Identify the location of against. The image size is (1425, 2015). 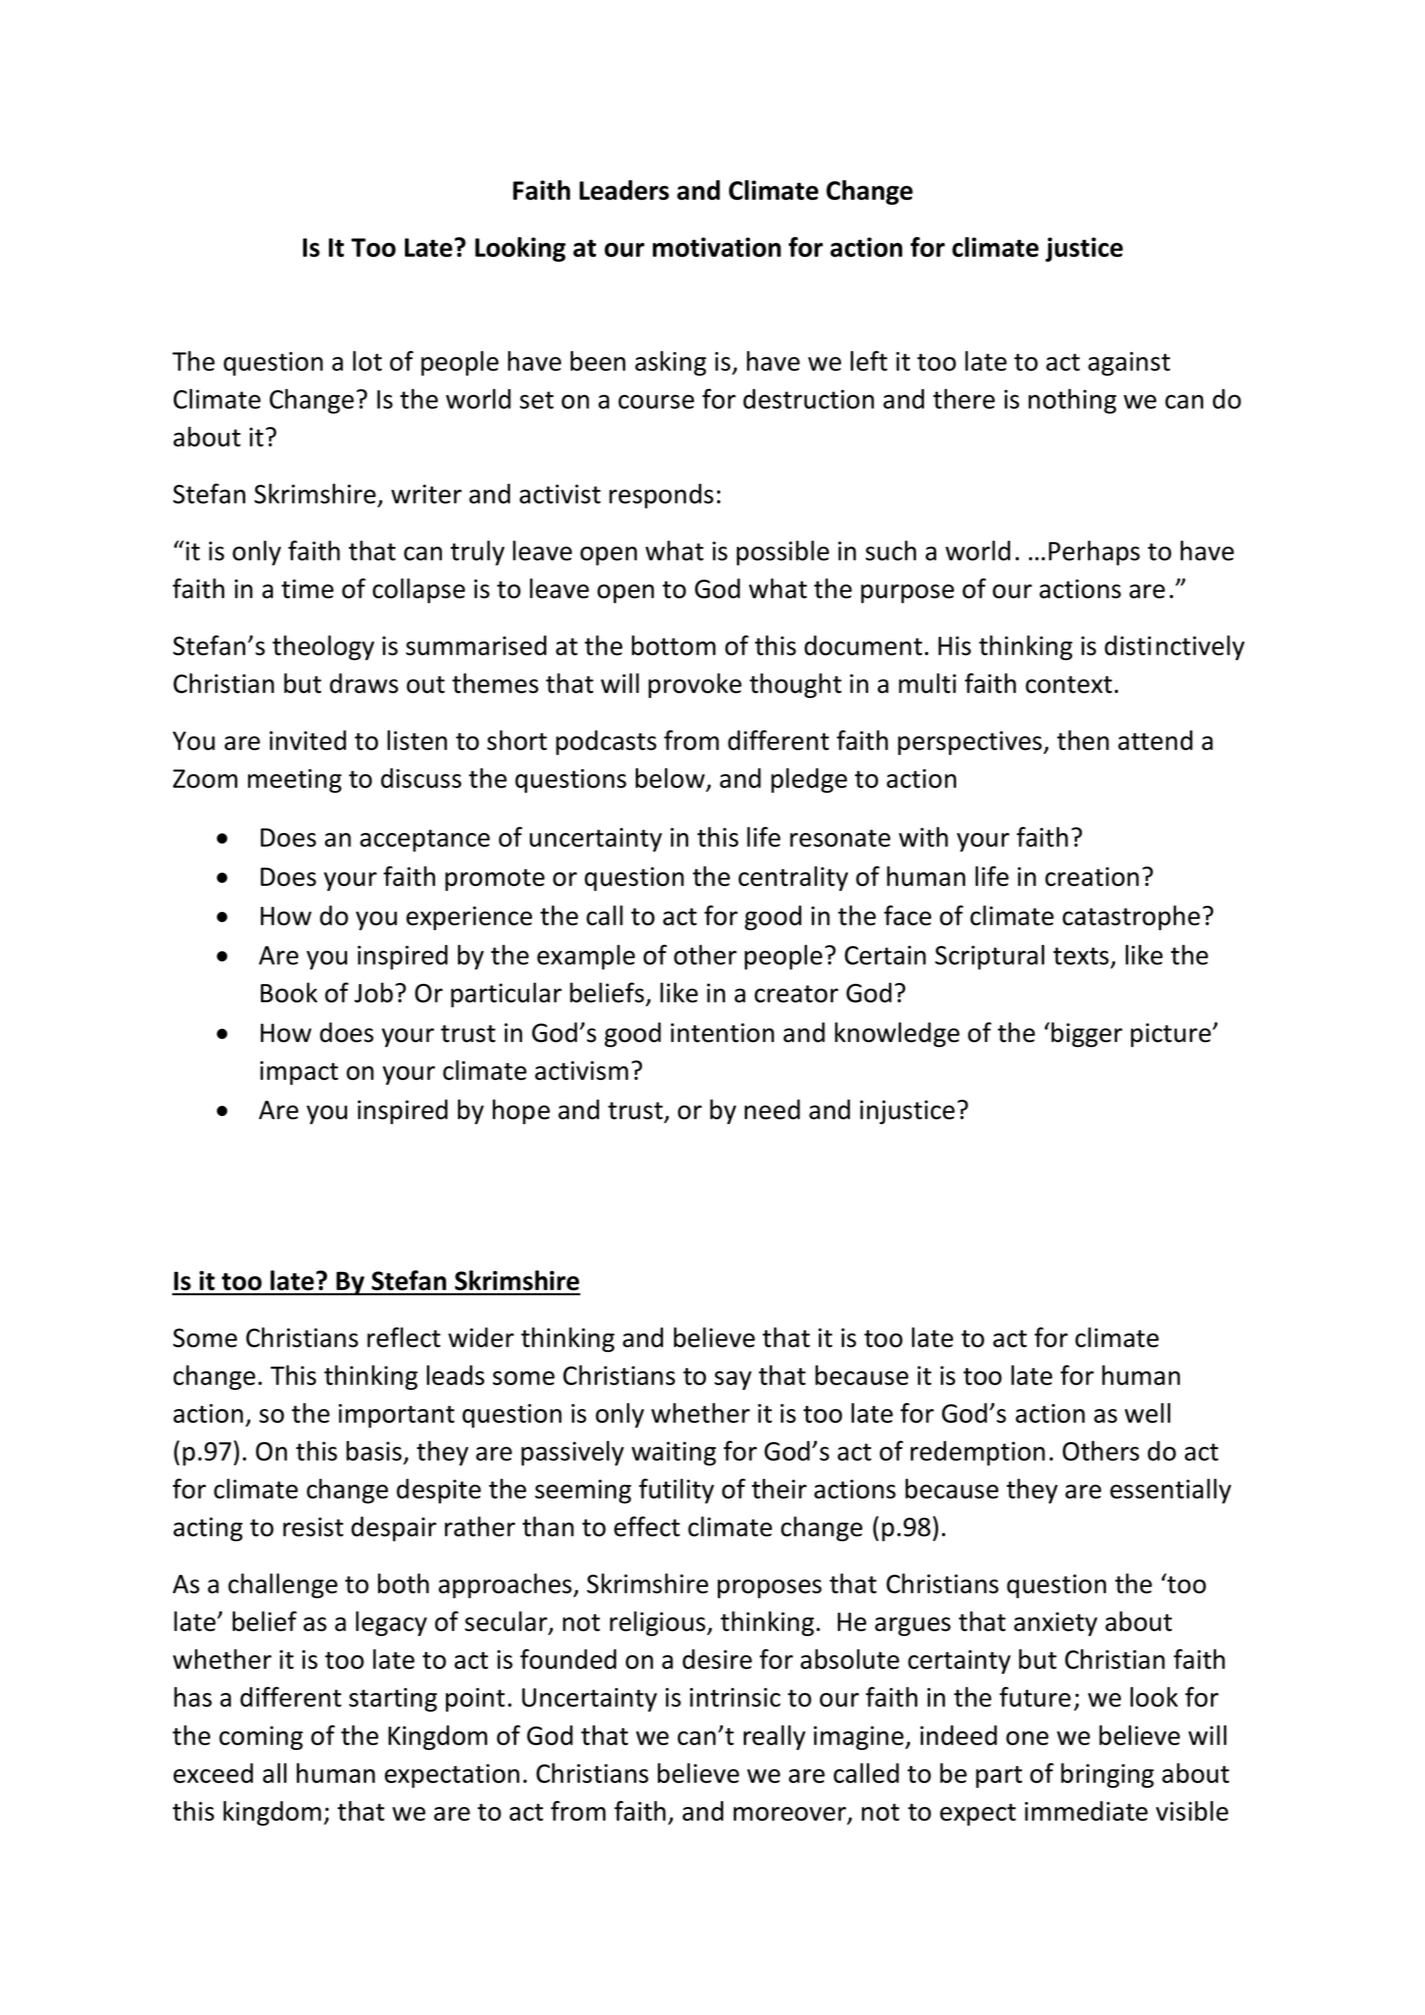
(1129, 364).
